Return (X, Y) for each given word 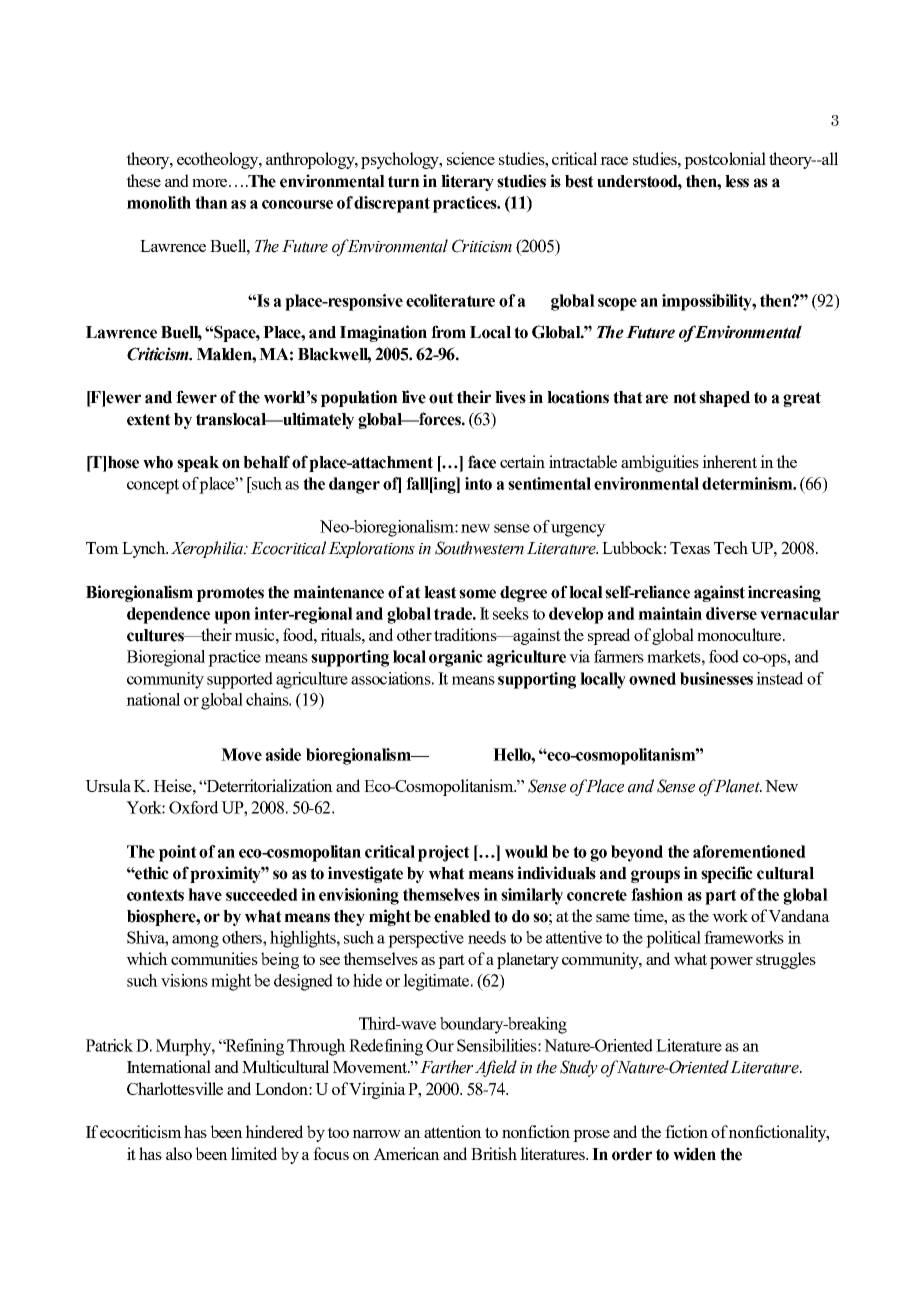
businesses (716, 678)
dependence (168, 615)
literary (467, 182)
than (211, 202)
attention (453, 1131)
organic (456, 658)
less (737, 181)
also (179, 1153)
